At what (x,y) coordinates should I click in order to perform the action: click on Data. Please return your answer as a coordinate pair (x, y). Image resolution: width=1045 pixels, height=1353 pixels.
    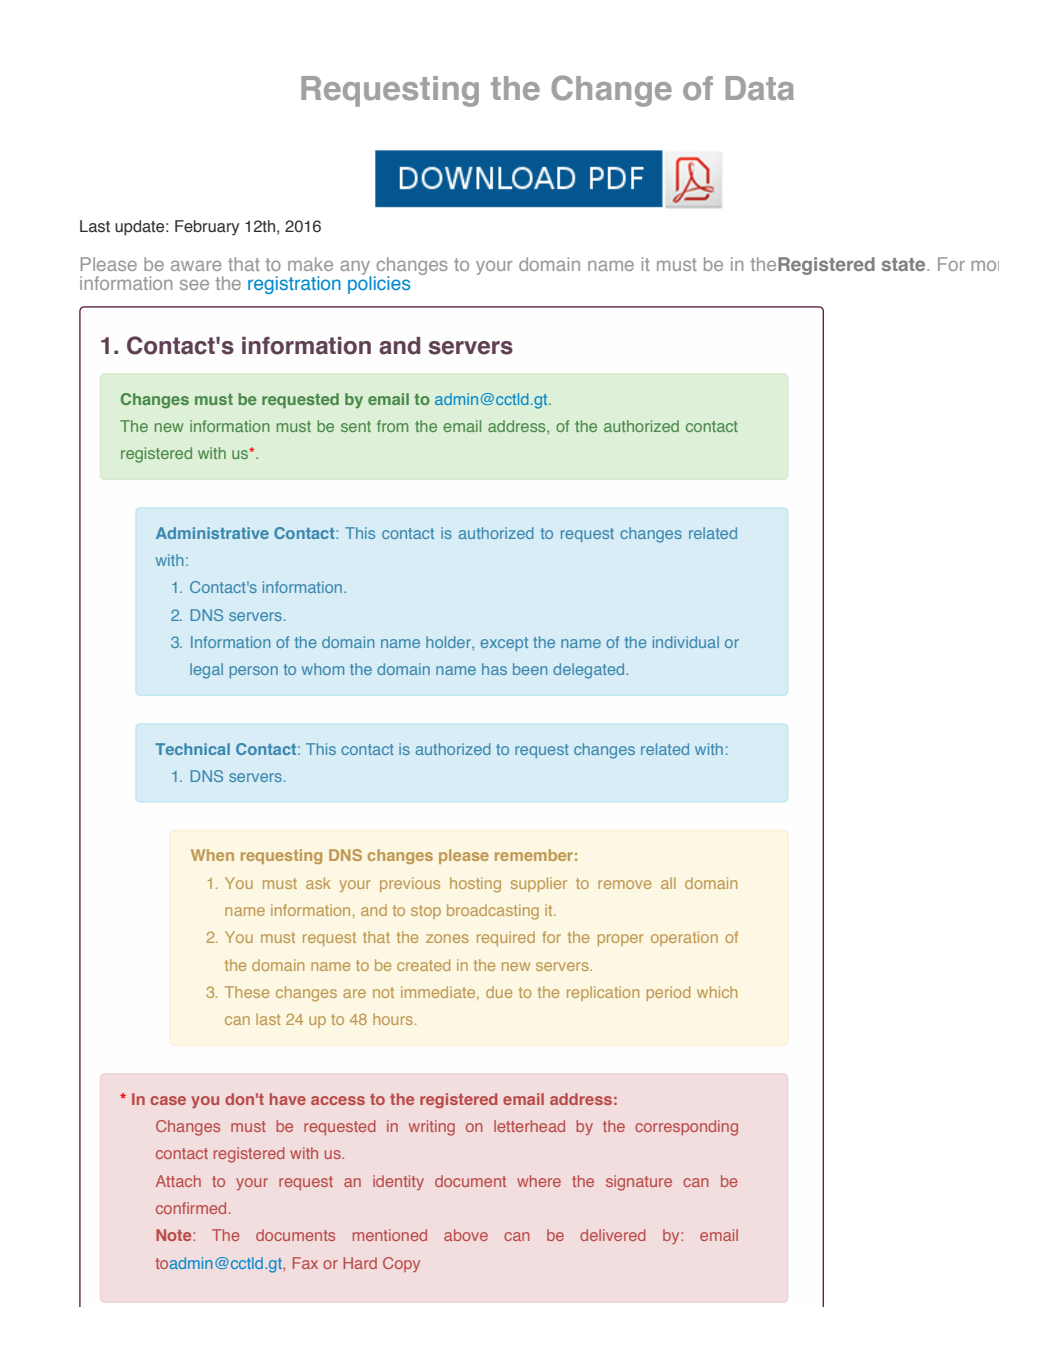
    Looking at the image, I should click on (760, 88).
